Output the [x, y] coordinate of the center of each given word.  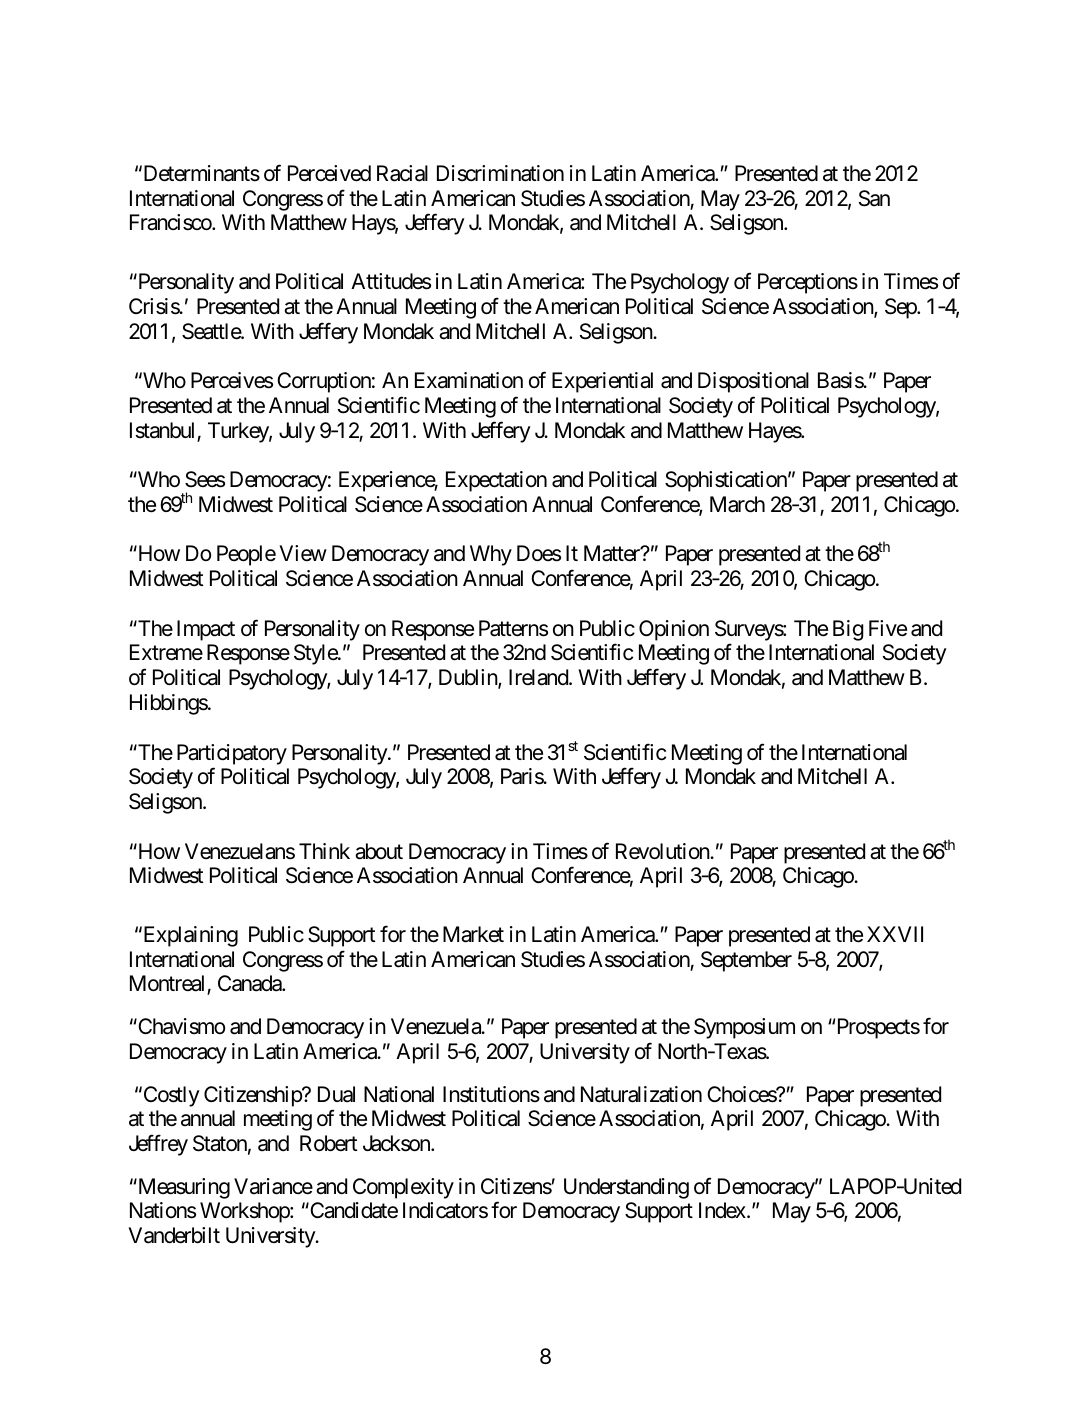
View [303, 553]
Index [722, 1210]
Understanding [626, 1188]
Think [324, 851]
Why [491, 555]
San [874, 198]
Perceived [329, 173]
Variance [273, 1186]
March [737, 504]
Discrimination [500, 173]
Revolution [663, 851]
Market [473, 934]
